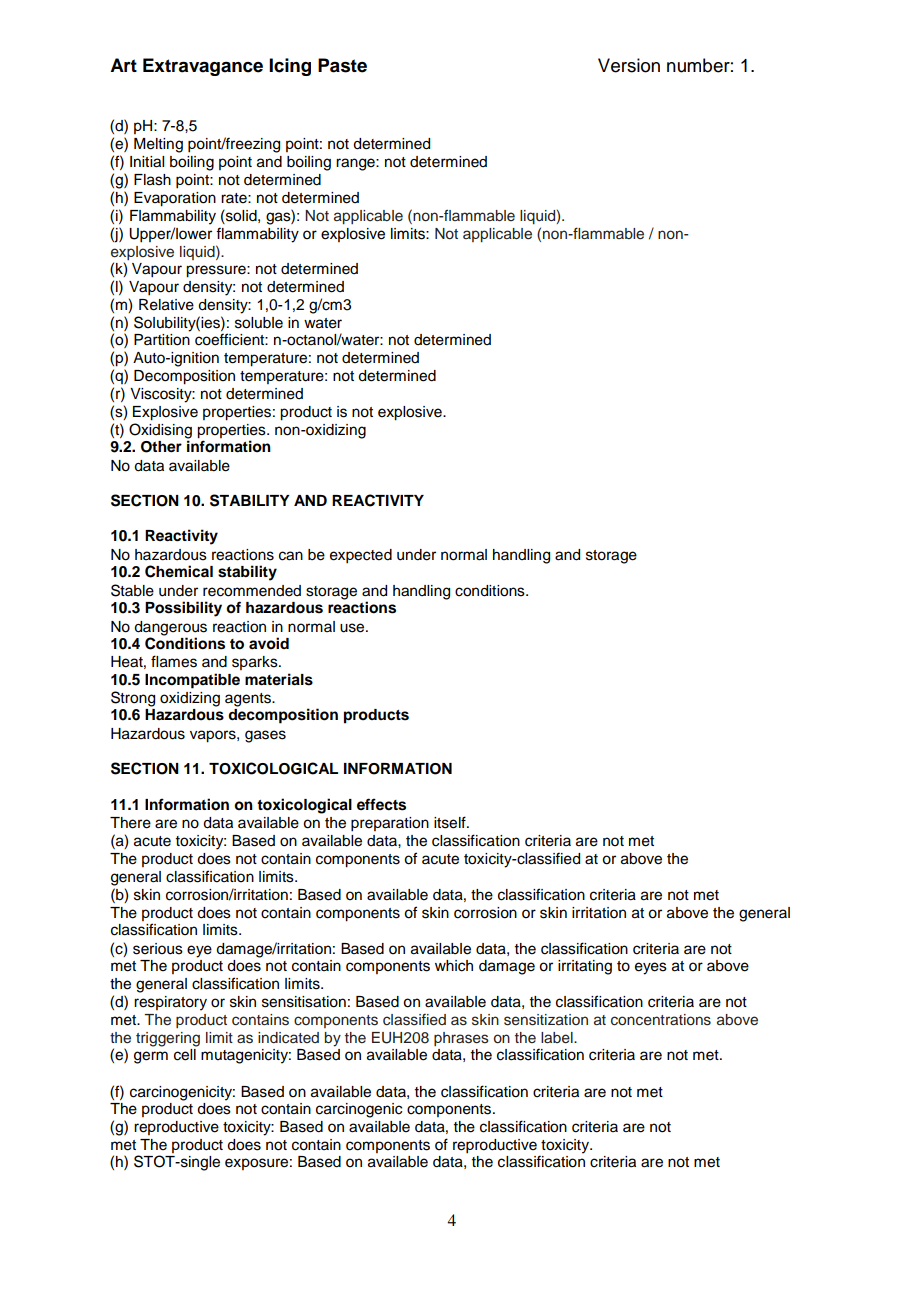 The height and width of the page is (1308, 924). Describe the element at coordinates (461, 1039) in the page. I see `phrases` at that location.
